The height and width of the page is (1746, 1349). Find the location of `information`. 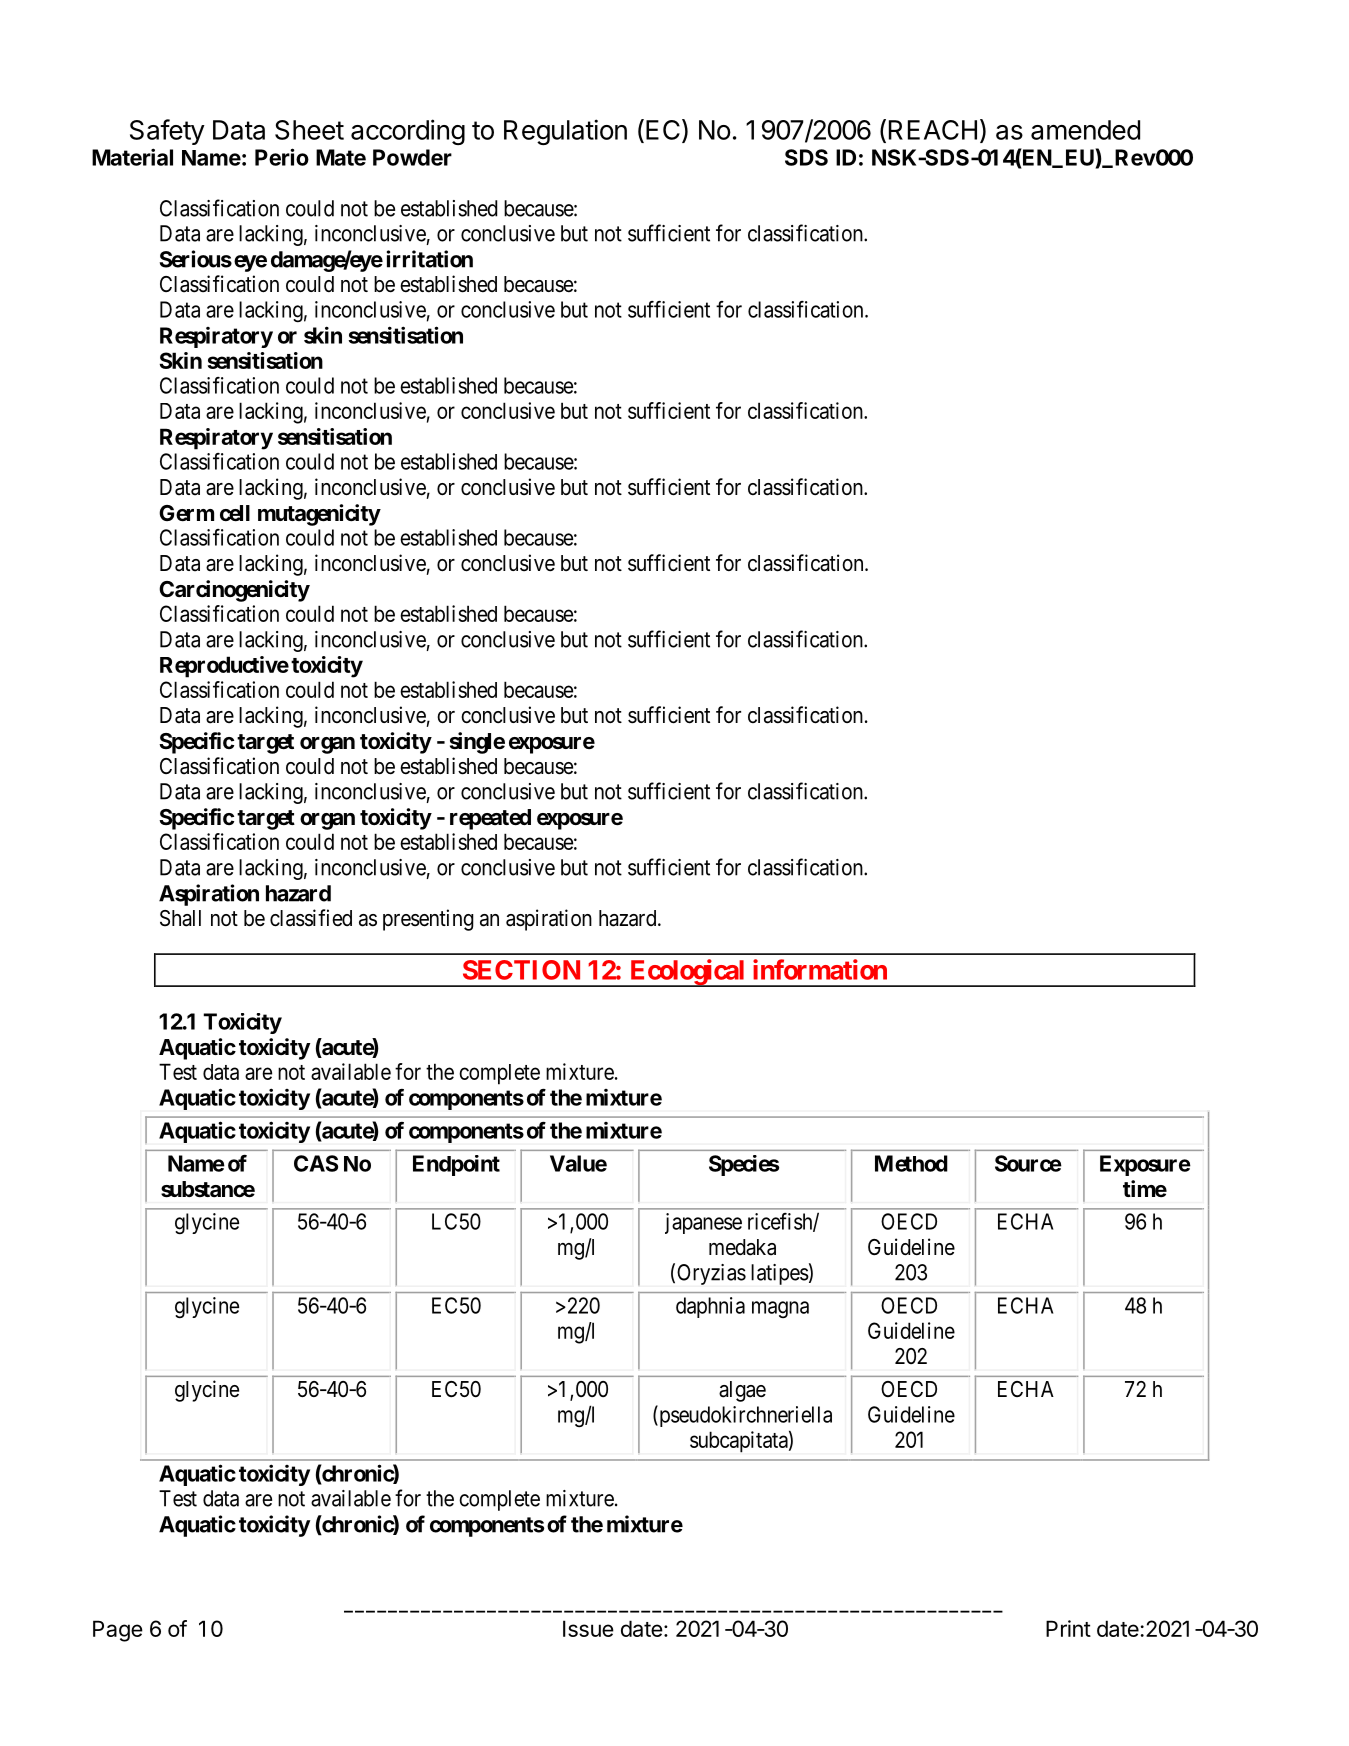

information is located at coordinates (820, 969).
